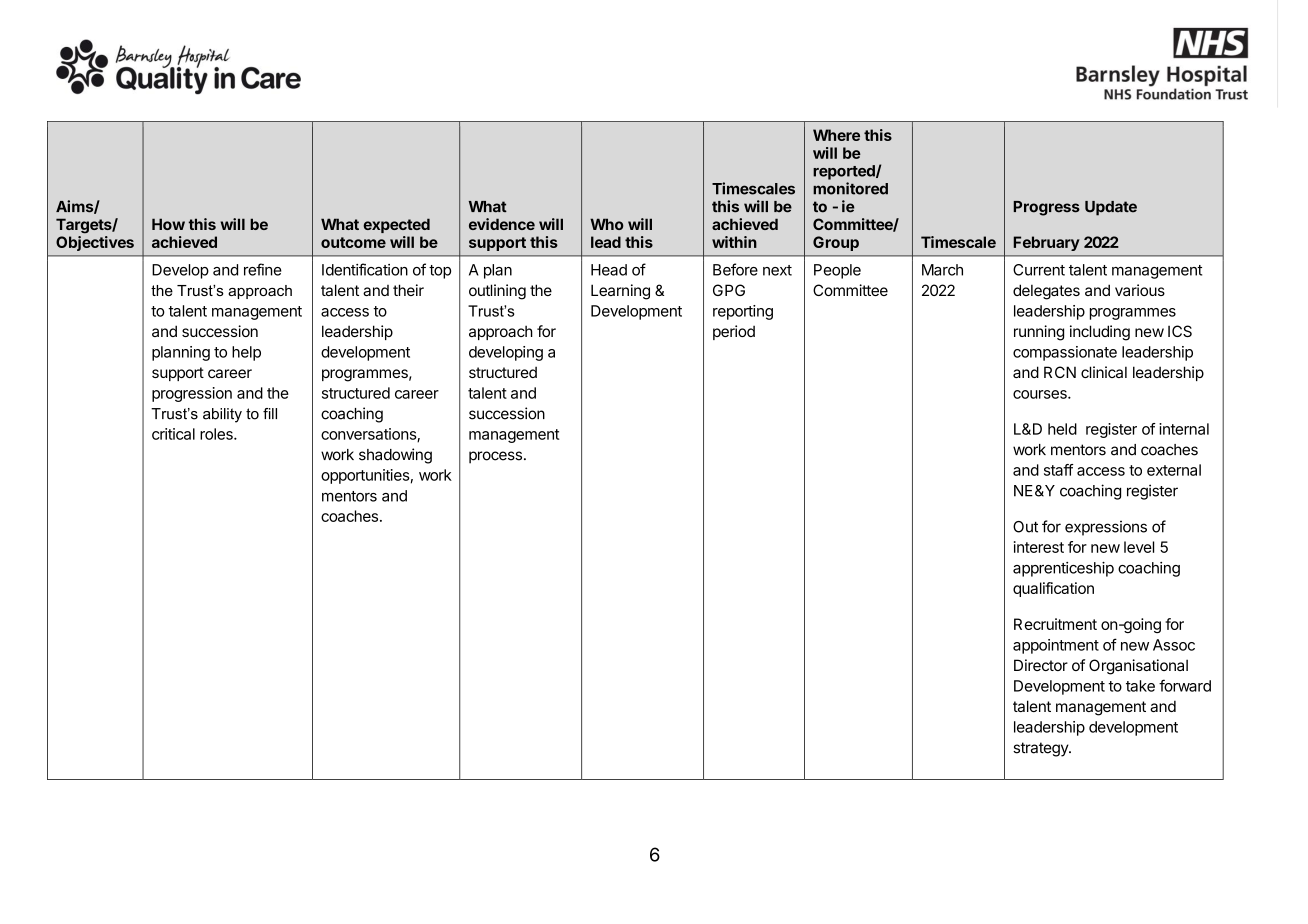 The image size is (1308, 924). I want to click on apprenticeship, so click(1063, 569).
